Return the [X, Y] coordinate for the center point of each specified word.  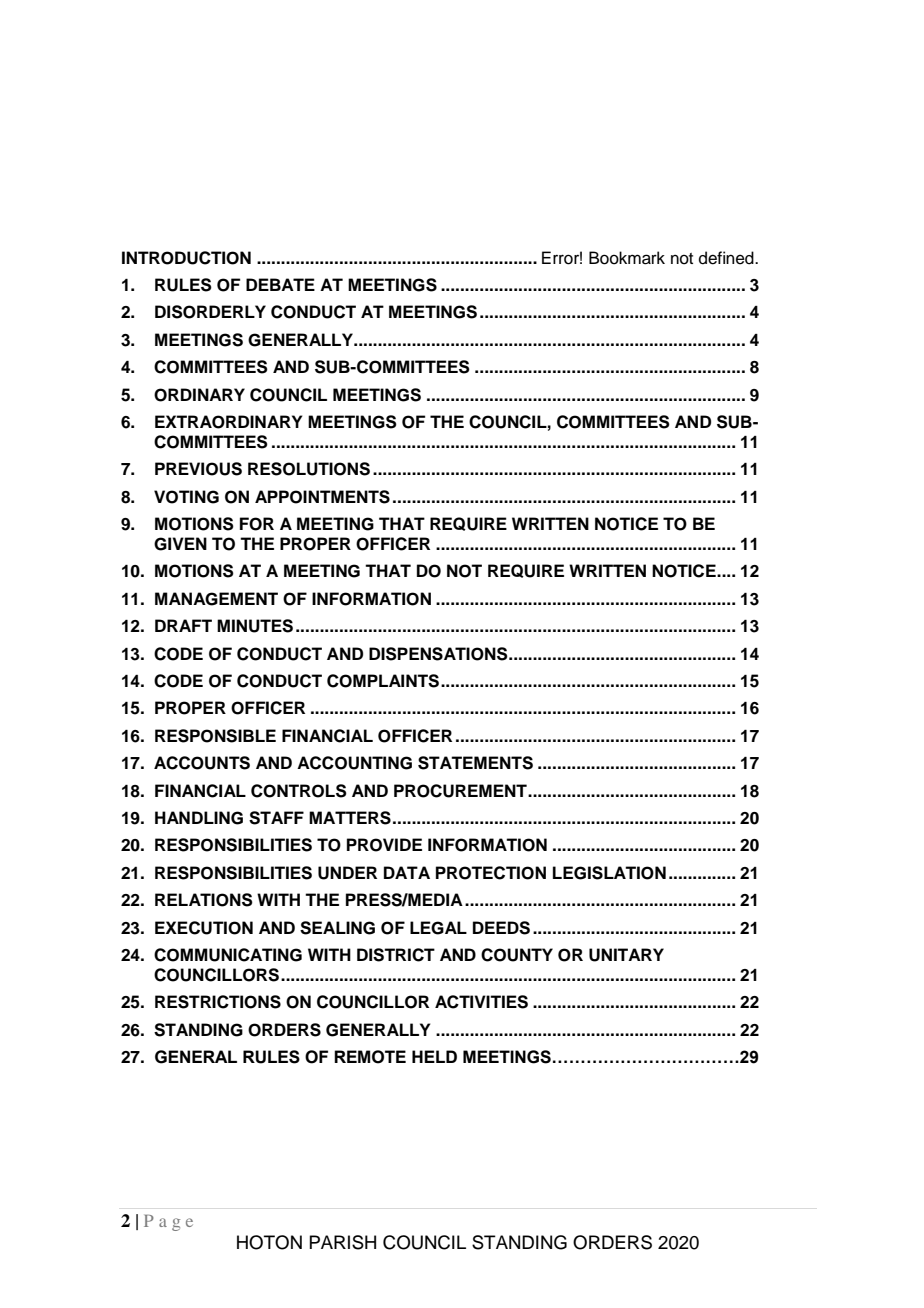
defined [727, 258]
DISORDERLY [210, 312]
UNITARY [626, 955]
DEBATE [280, 284]
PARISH [342, 1242]
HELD [434, 1056]
